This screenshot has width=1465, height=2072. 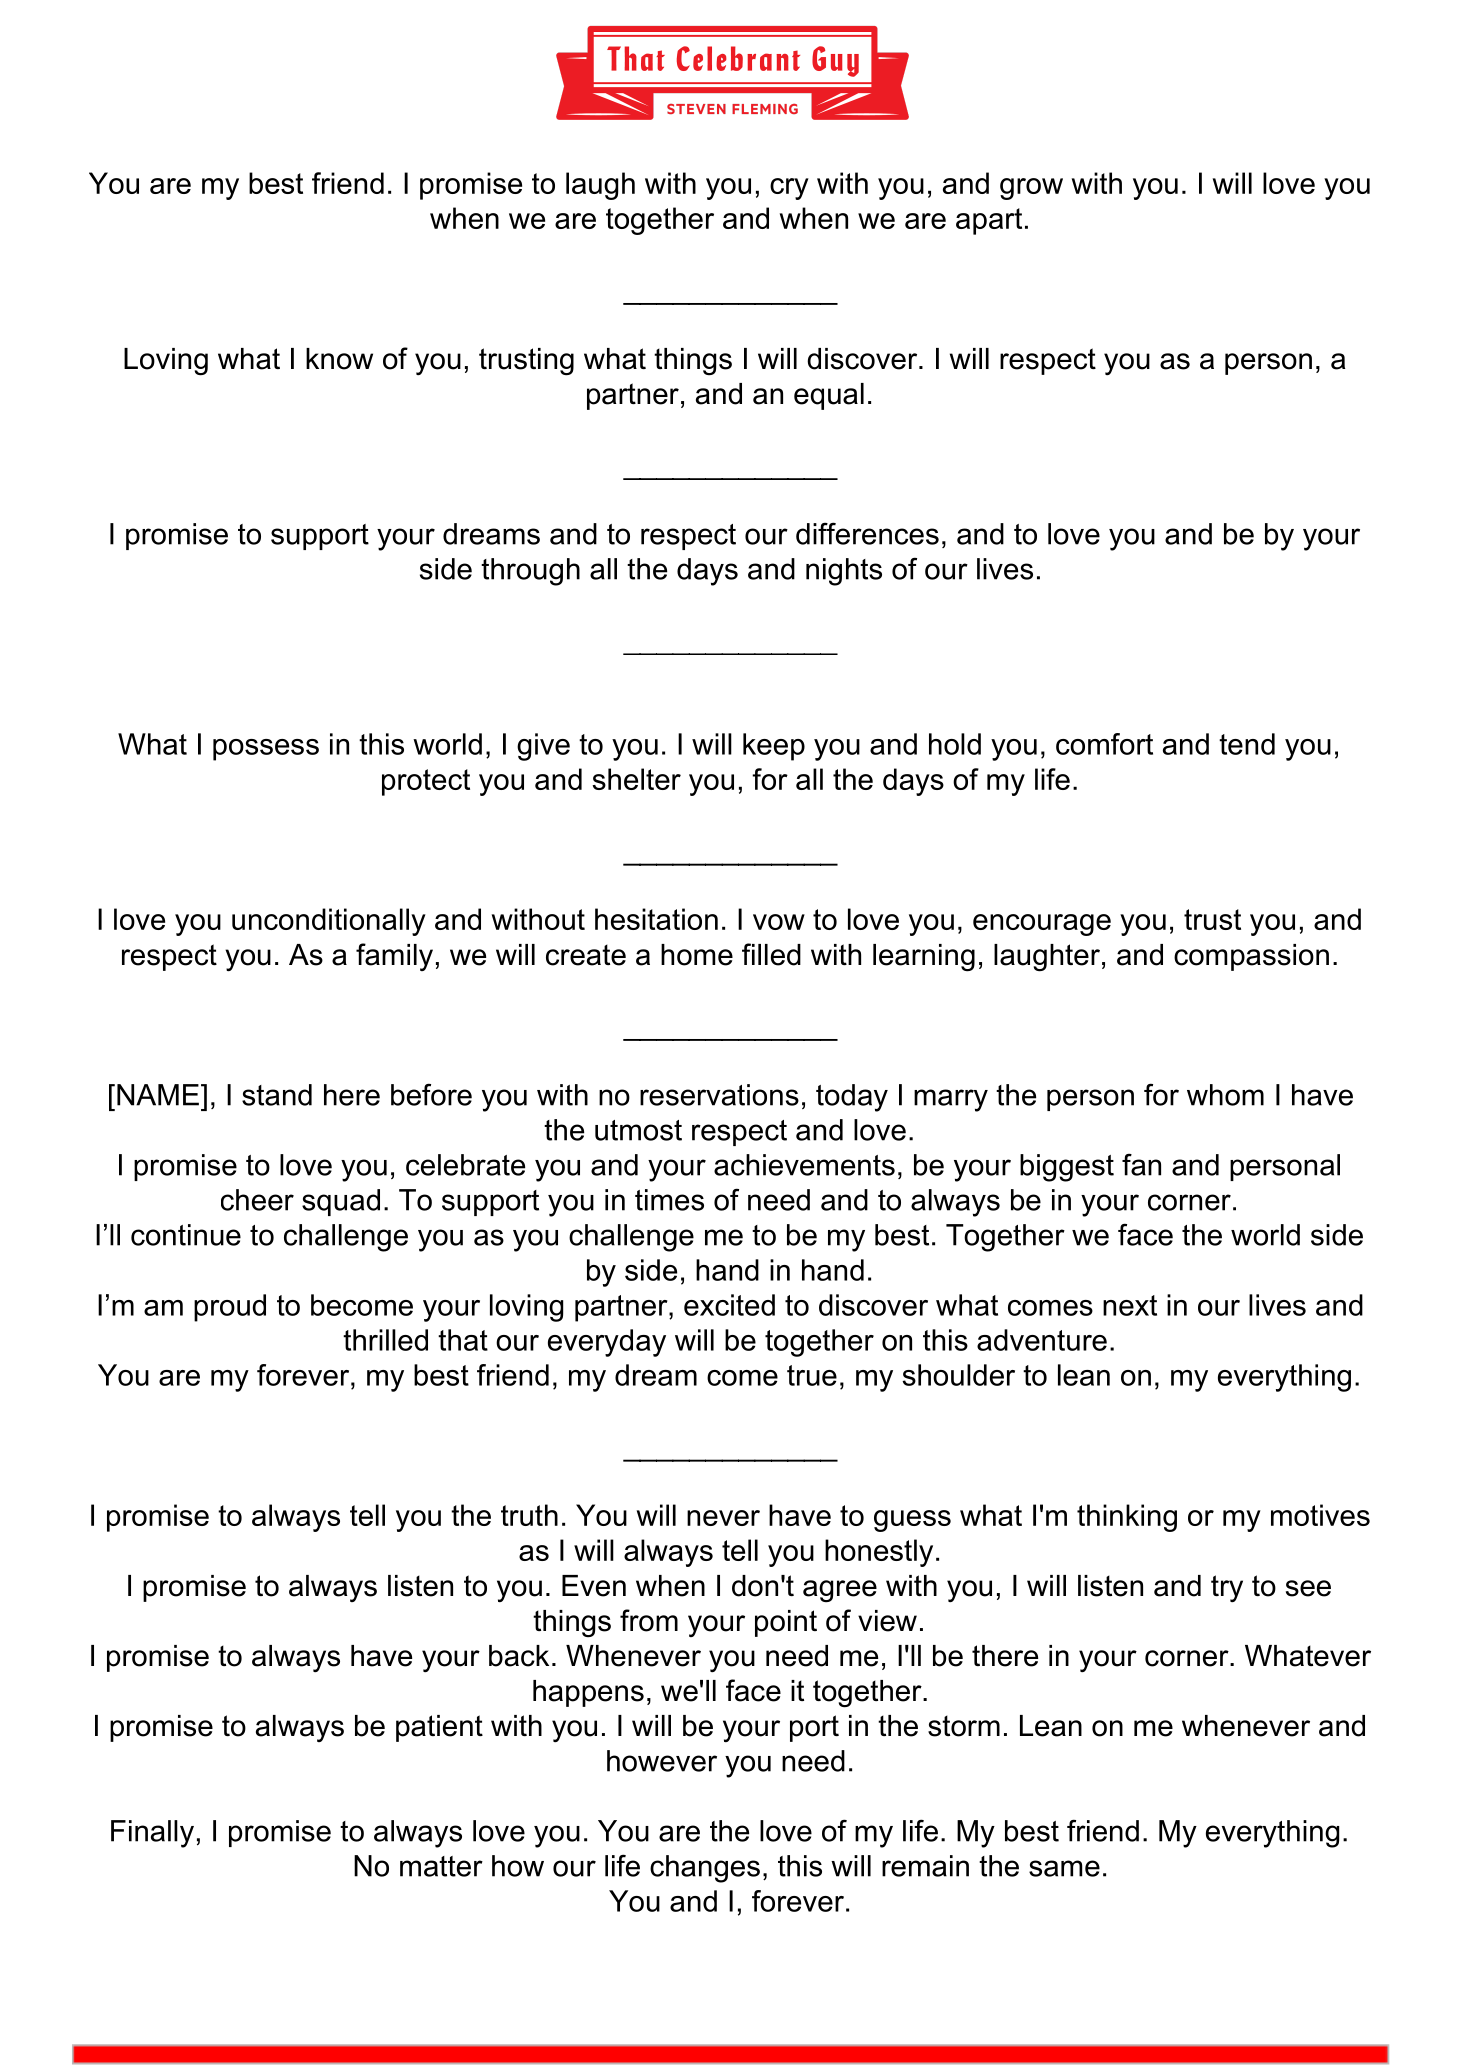 What do you see at coordinates (329, 922) in the screenshot?
I see `unconditionally` at bounding box center [329, 922].
